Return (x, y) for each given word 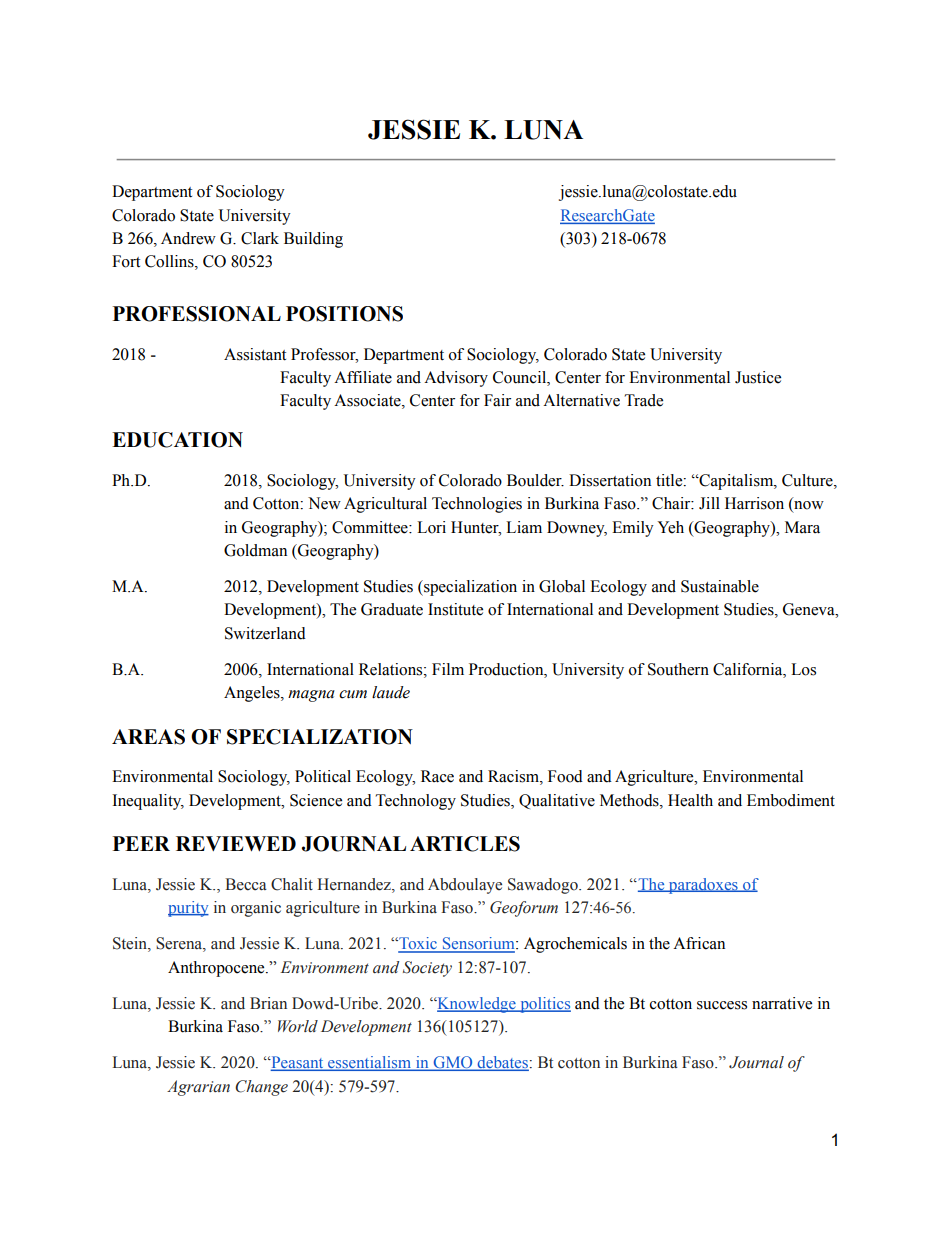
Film (448, 669)
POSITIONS (344, 314)
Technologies (477, 505)
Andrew (188, 238)
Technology (416, 802)
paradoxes (703, 886)
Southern (678, 669)
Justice (758, 377)
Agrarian (198, 1088)
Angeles (253, 694)
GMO (453, 1063)
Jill (709, 503)
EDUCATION (177, 440)
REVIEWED (236, 843)
